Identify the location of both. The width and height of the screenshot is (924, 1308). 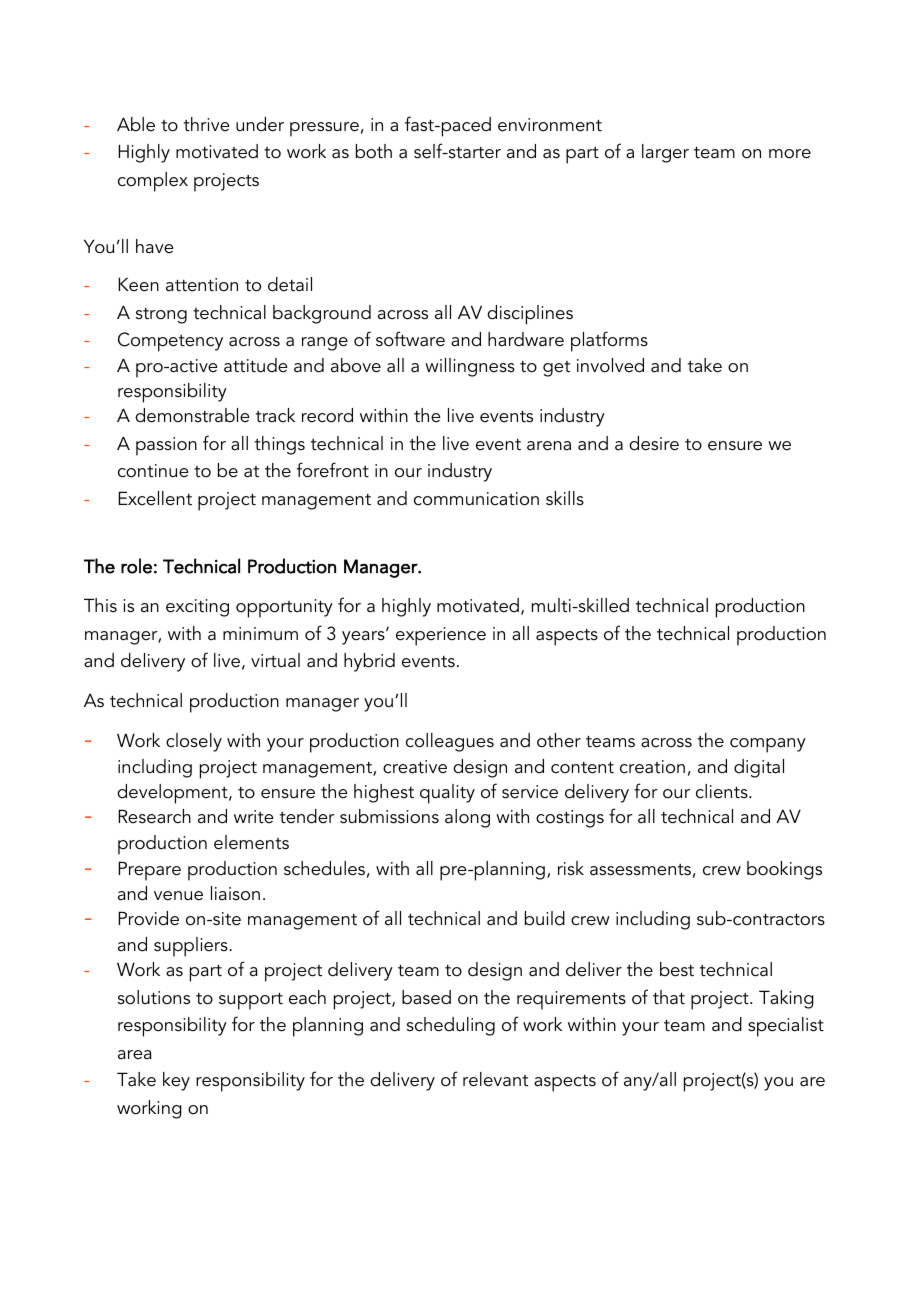
(374, 151).
